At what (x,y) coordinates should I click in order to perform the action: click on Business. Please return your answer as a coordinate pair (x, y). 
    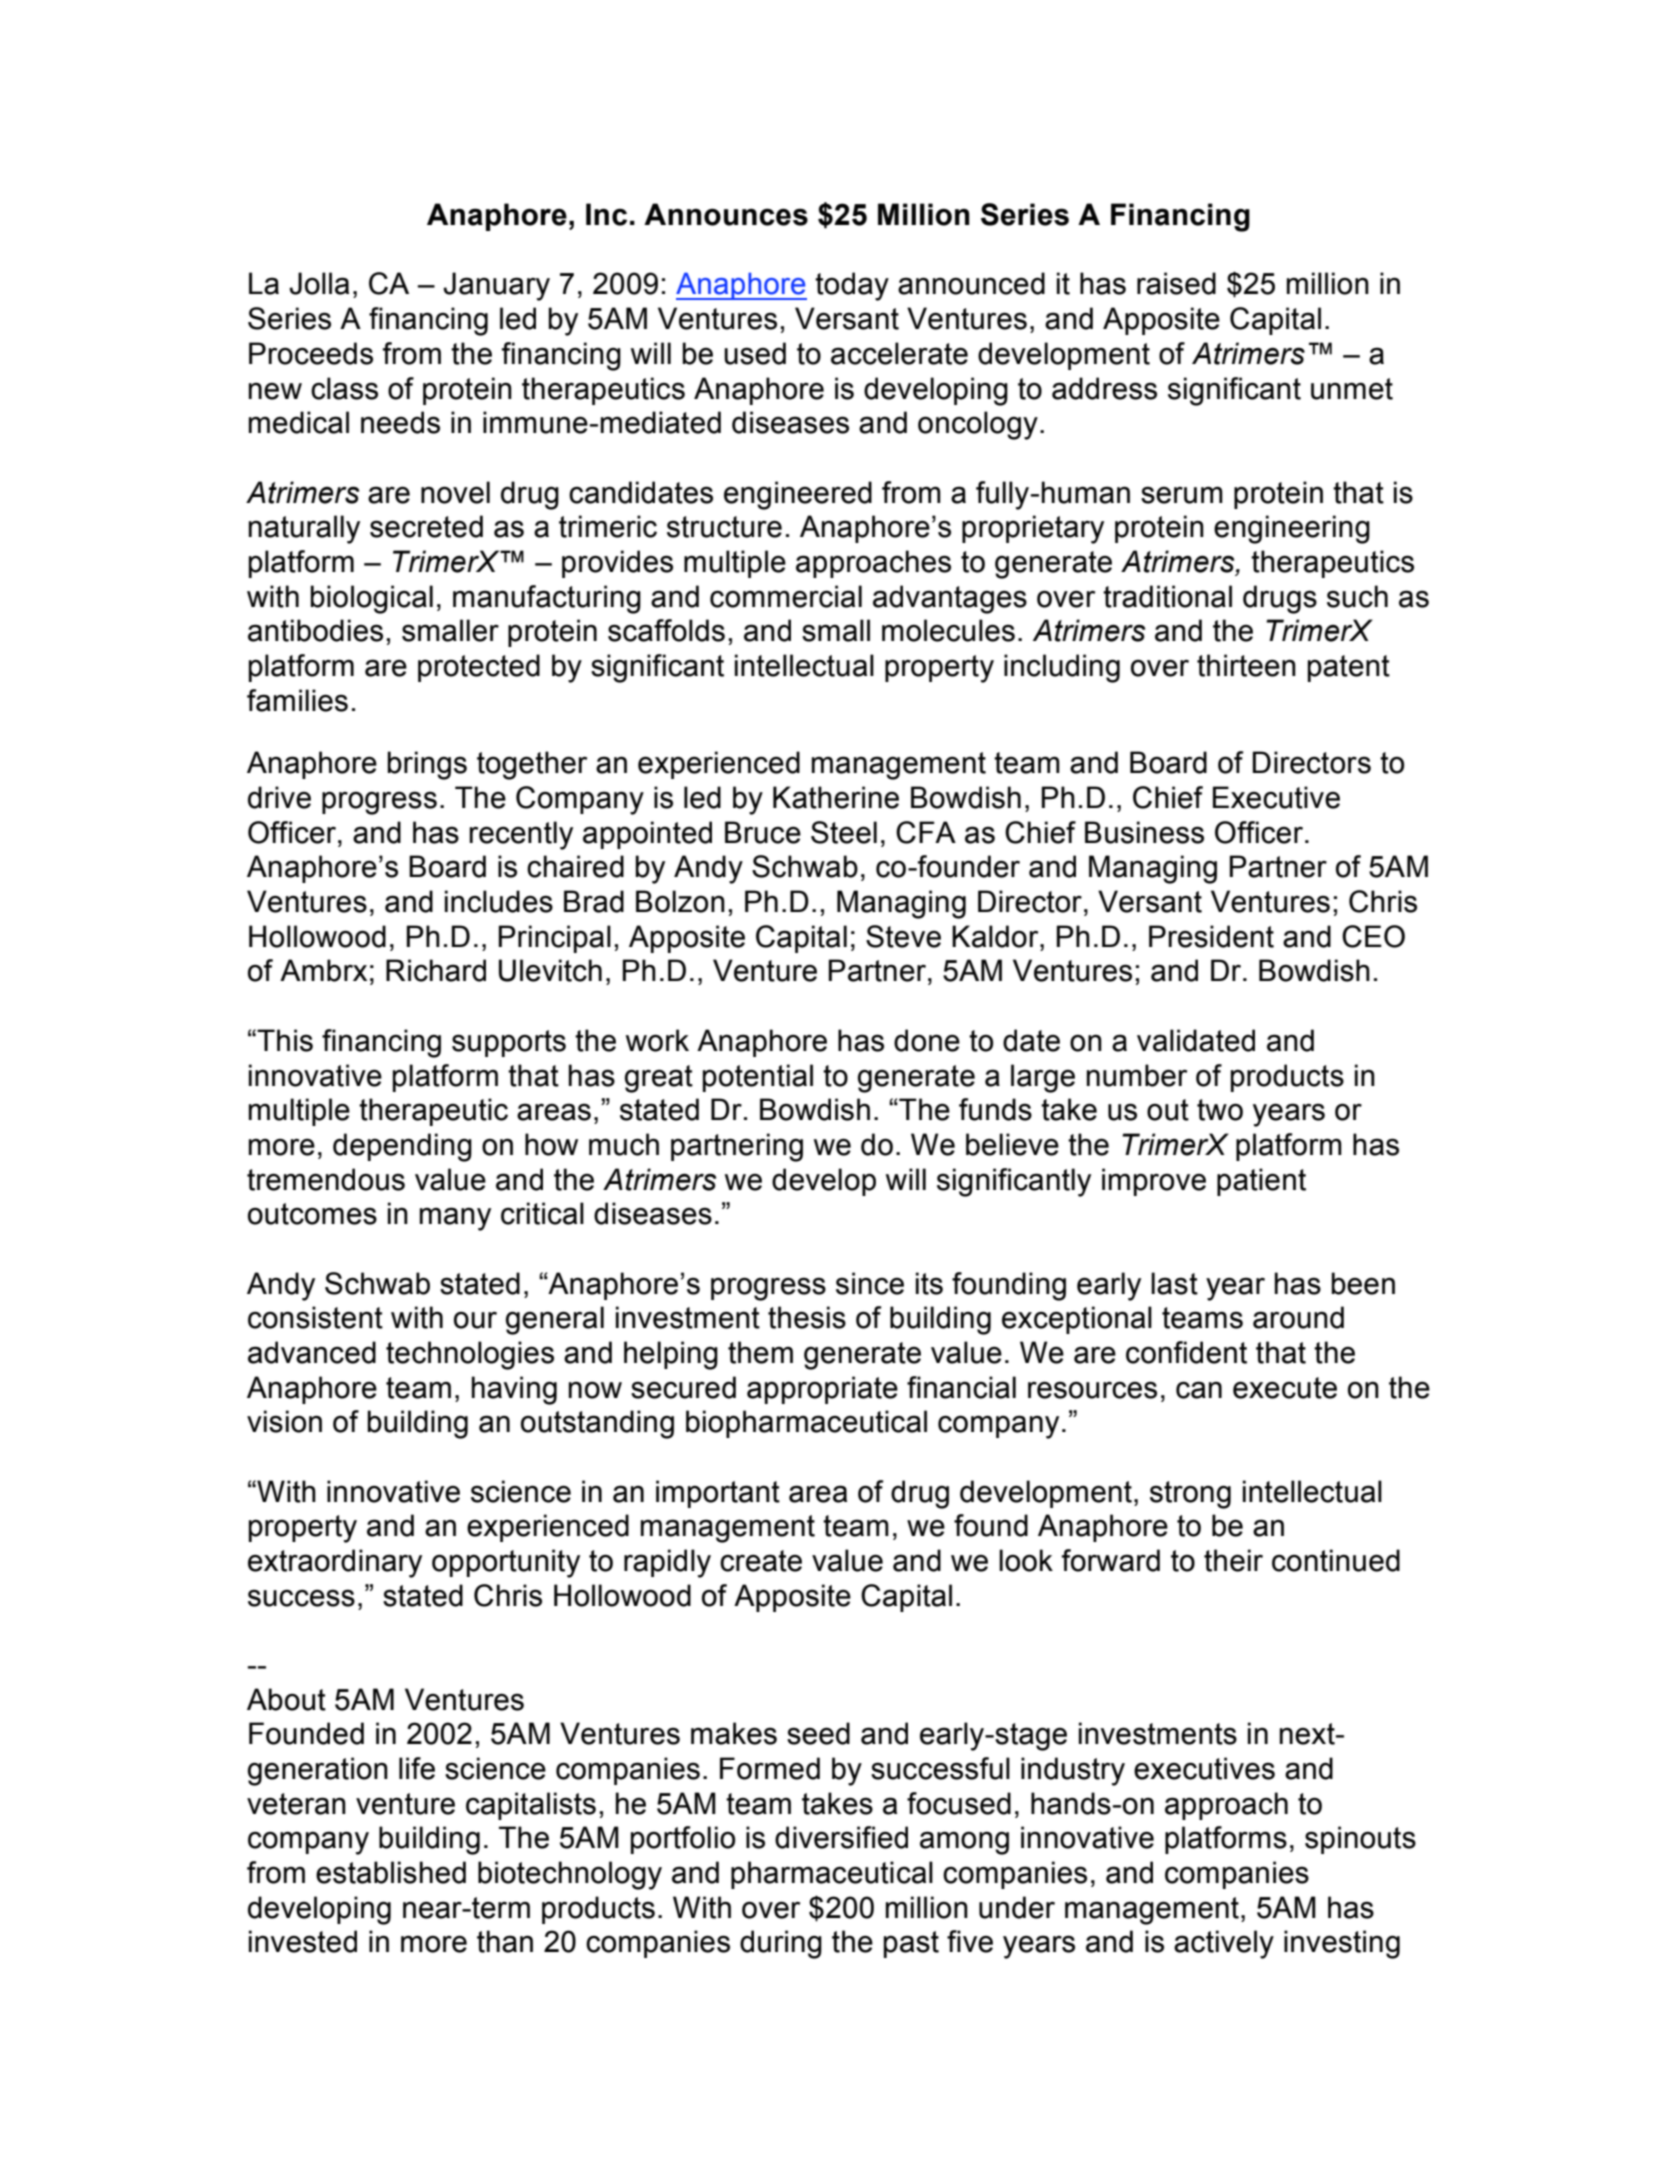
    Looking at the image, I should click on (1144, 832).
